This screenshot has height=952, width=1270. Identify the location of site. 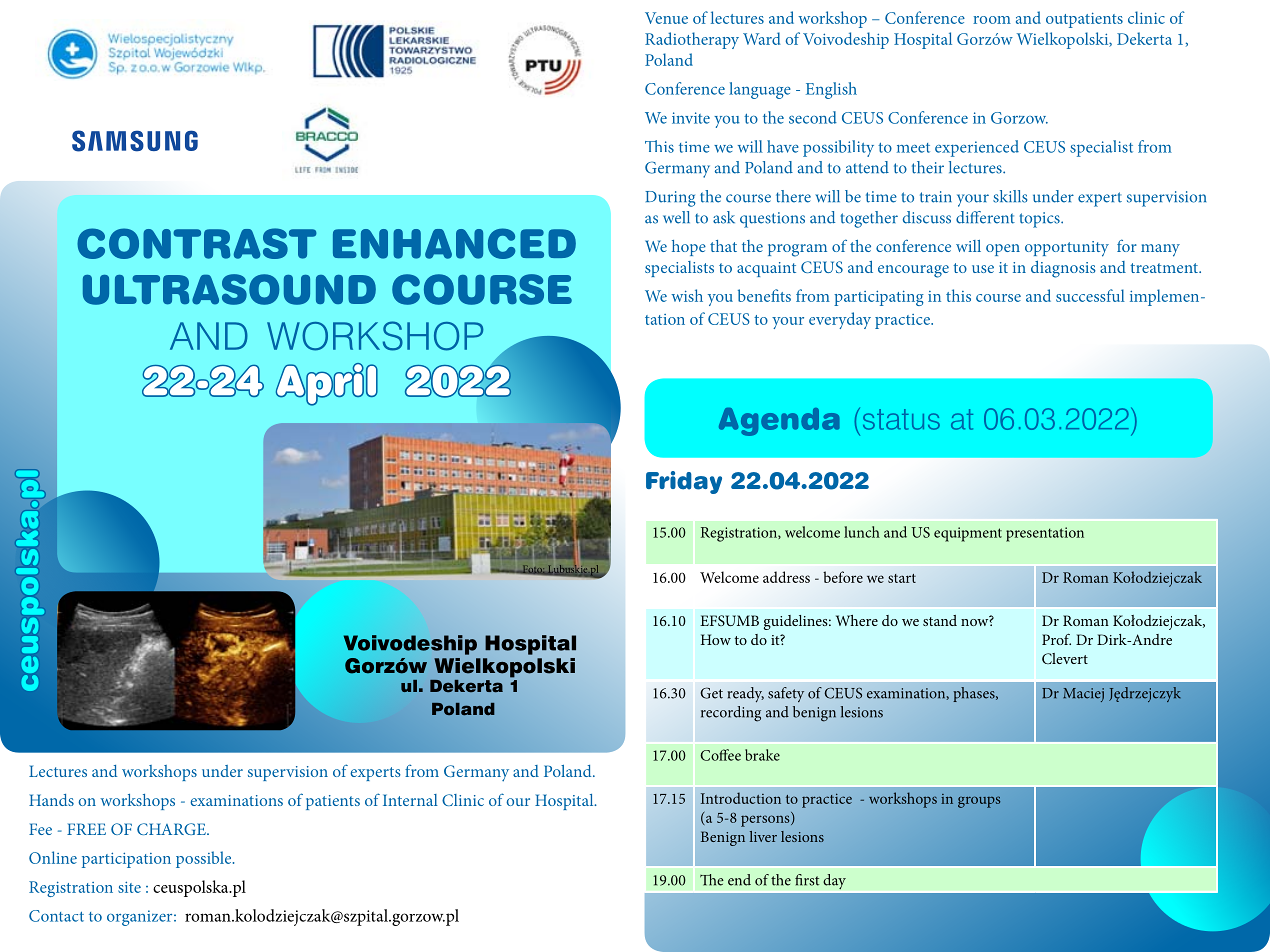
(129, 887).
